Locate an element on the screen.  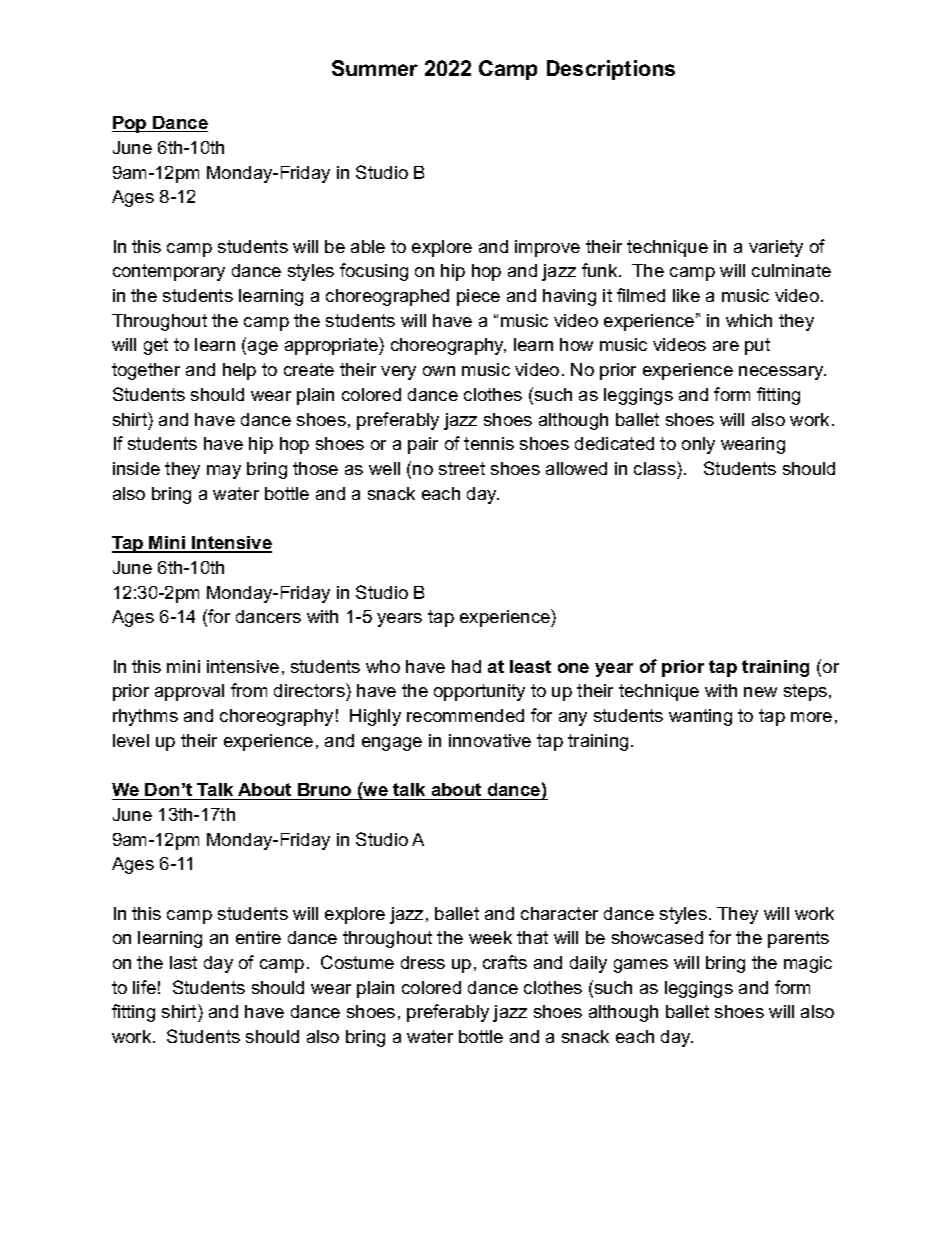
new is located at coordinates (760, 692).
